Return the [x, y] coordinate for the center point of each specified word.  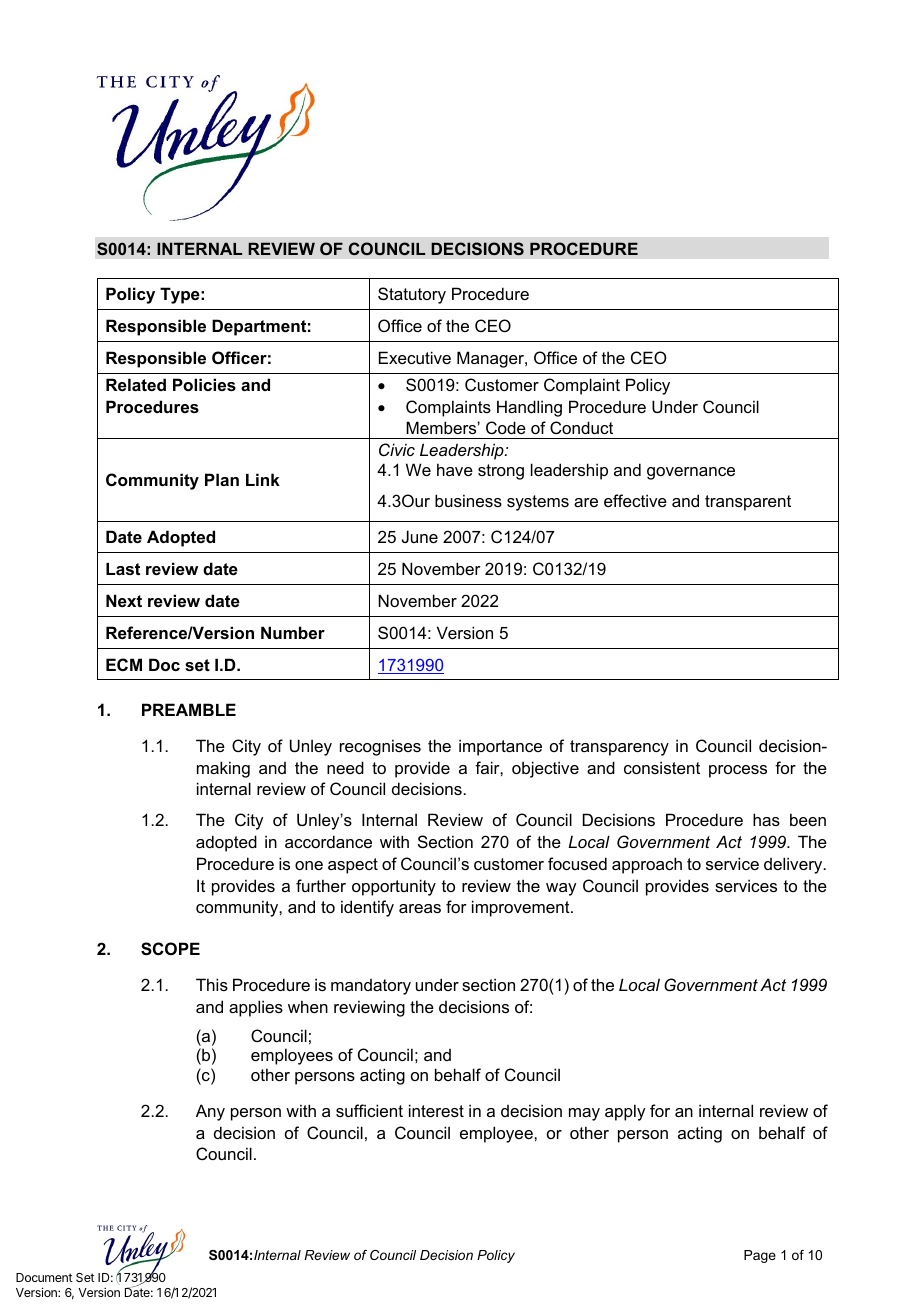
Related [136, 384]
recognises [380, 747]
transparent [748, 503]
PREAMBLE [189, 709]
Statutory [412, 295]
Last [123, 569]
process [738, 771]
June [420, 536]
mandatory [371, 987]
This [212, 984]
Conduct [581, 427]
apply [625, 1112]
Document [44, 1277]
